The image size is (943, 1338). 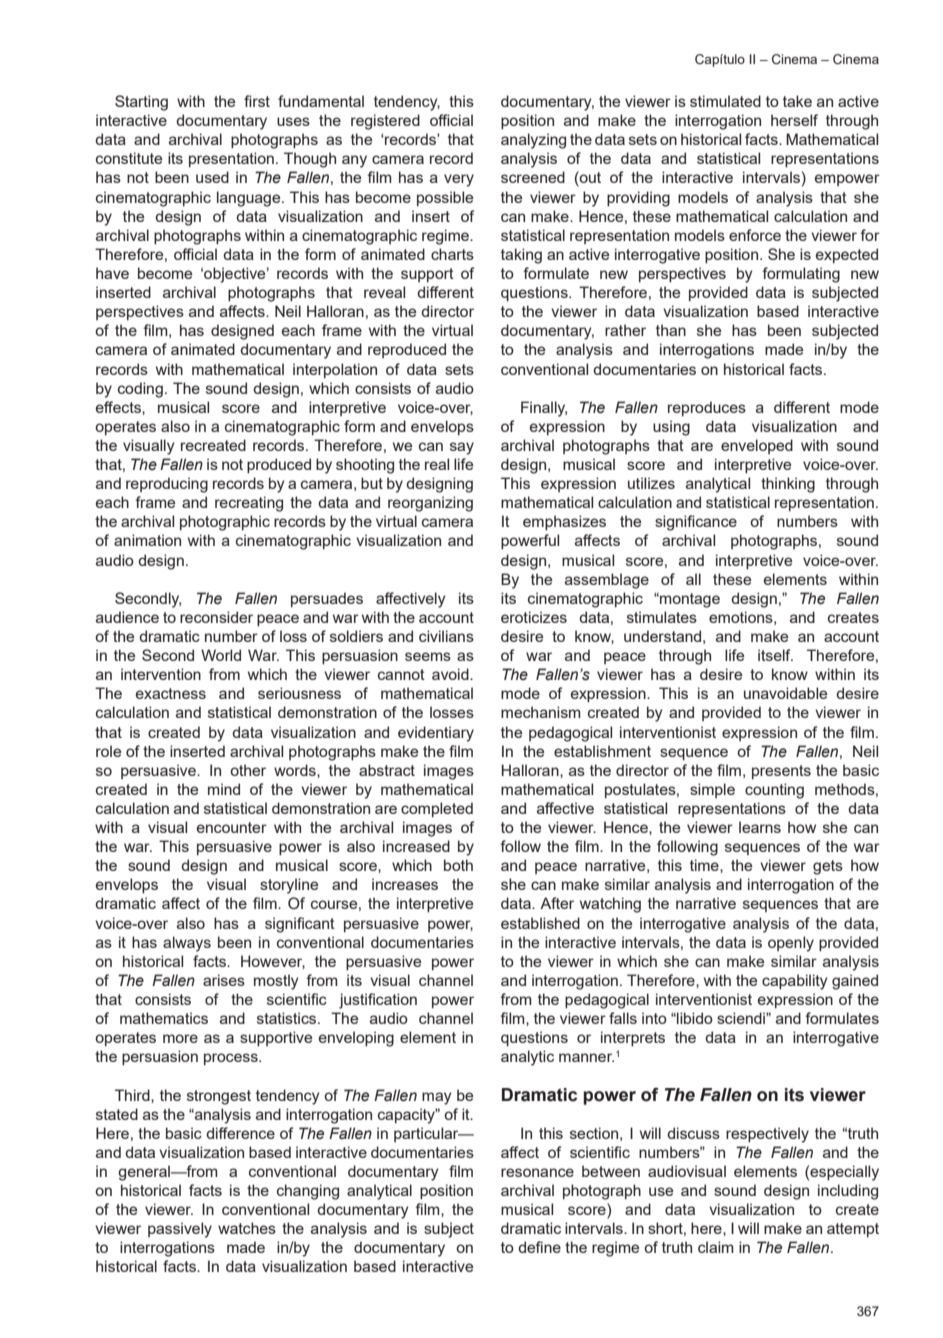 What do you see at coordinates (775, 655) in the screenshot?
I see `itself` at bounding box center [775, 655].
